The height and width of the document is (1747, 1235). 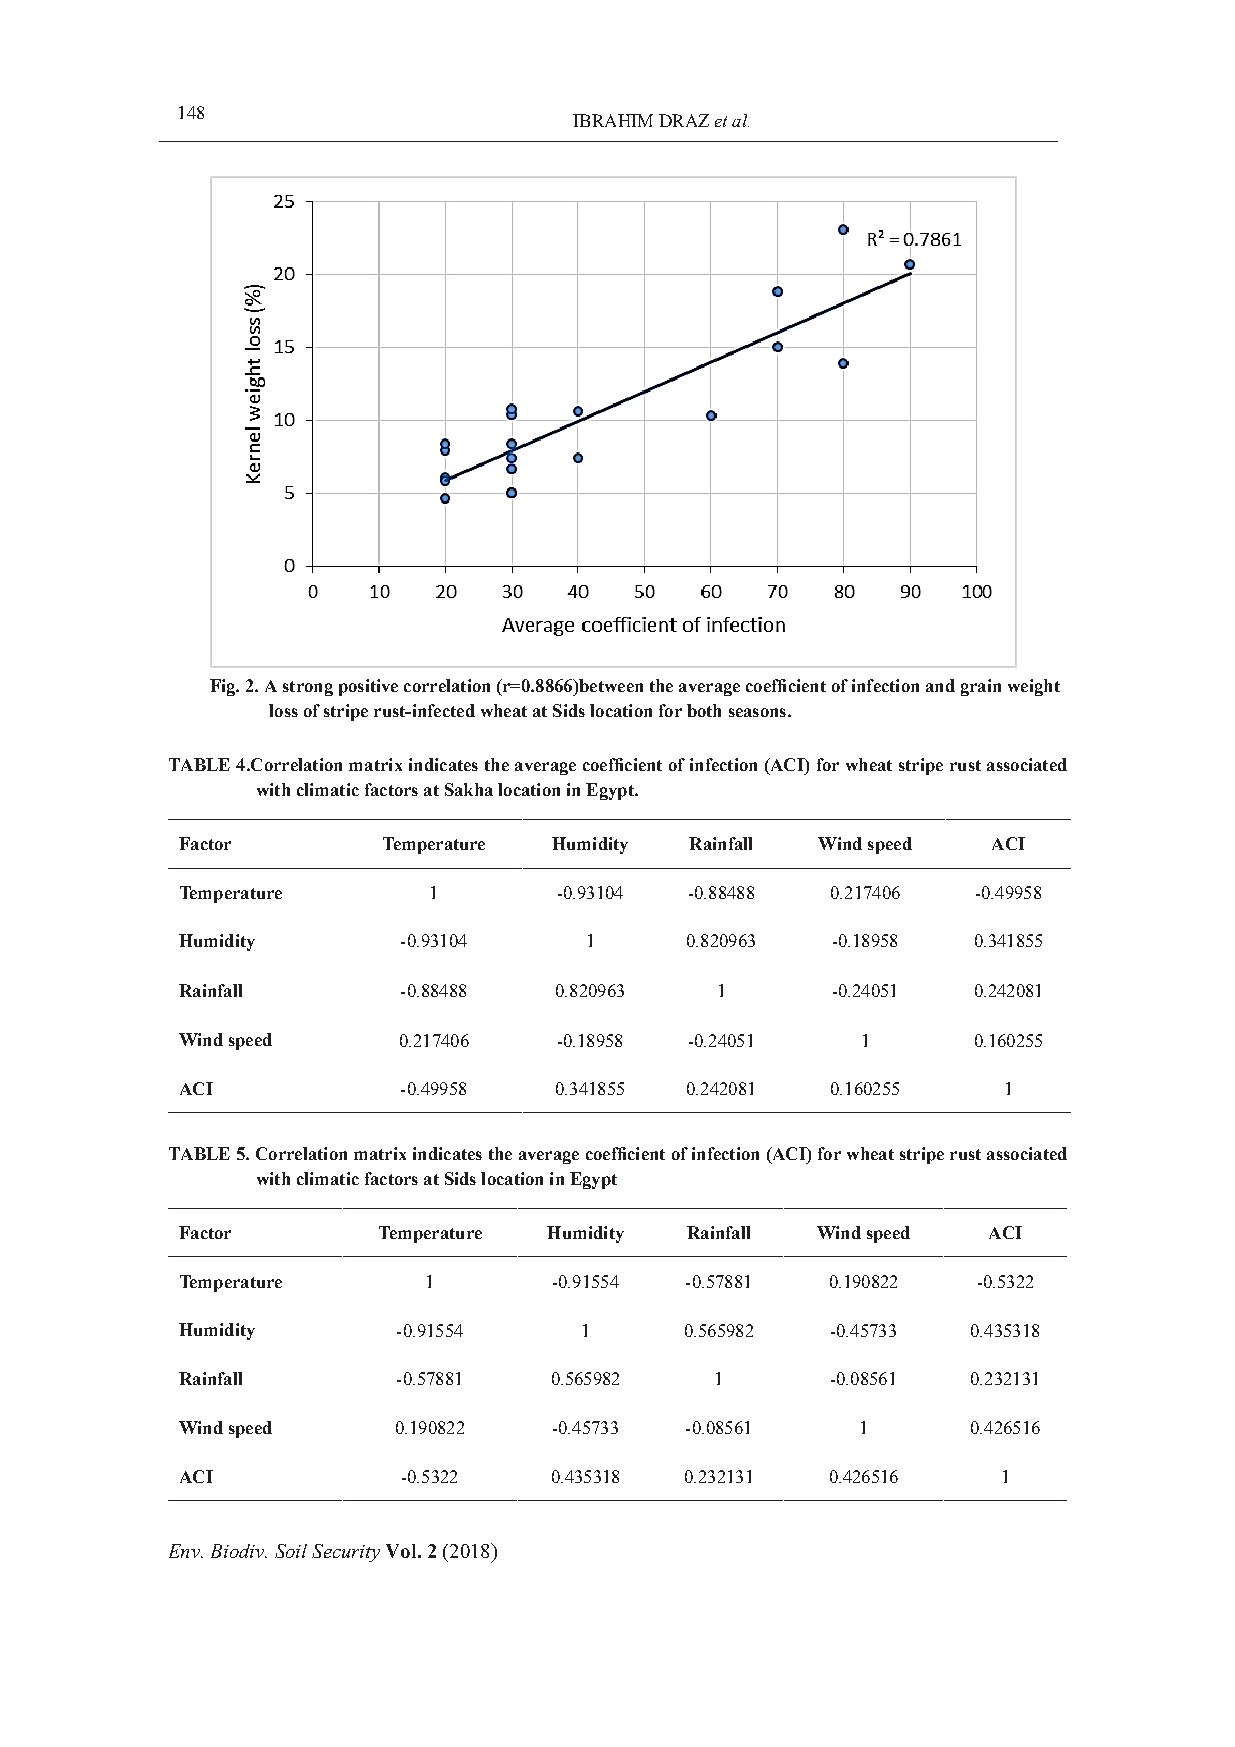 What do you see at coordinates (757, 712) in the document?
I see `seasons` at bounding box center [757, 712].
